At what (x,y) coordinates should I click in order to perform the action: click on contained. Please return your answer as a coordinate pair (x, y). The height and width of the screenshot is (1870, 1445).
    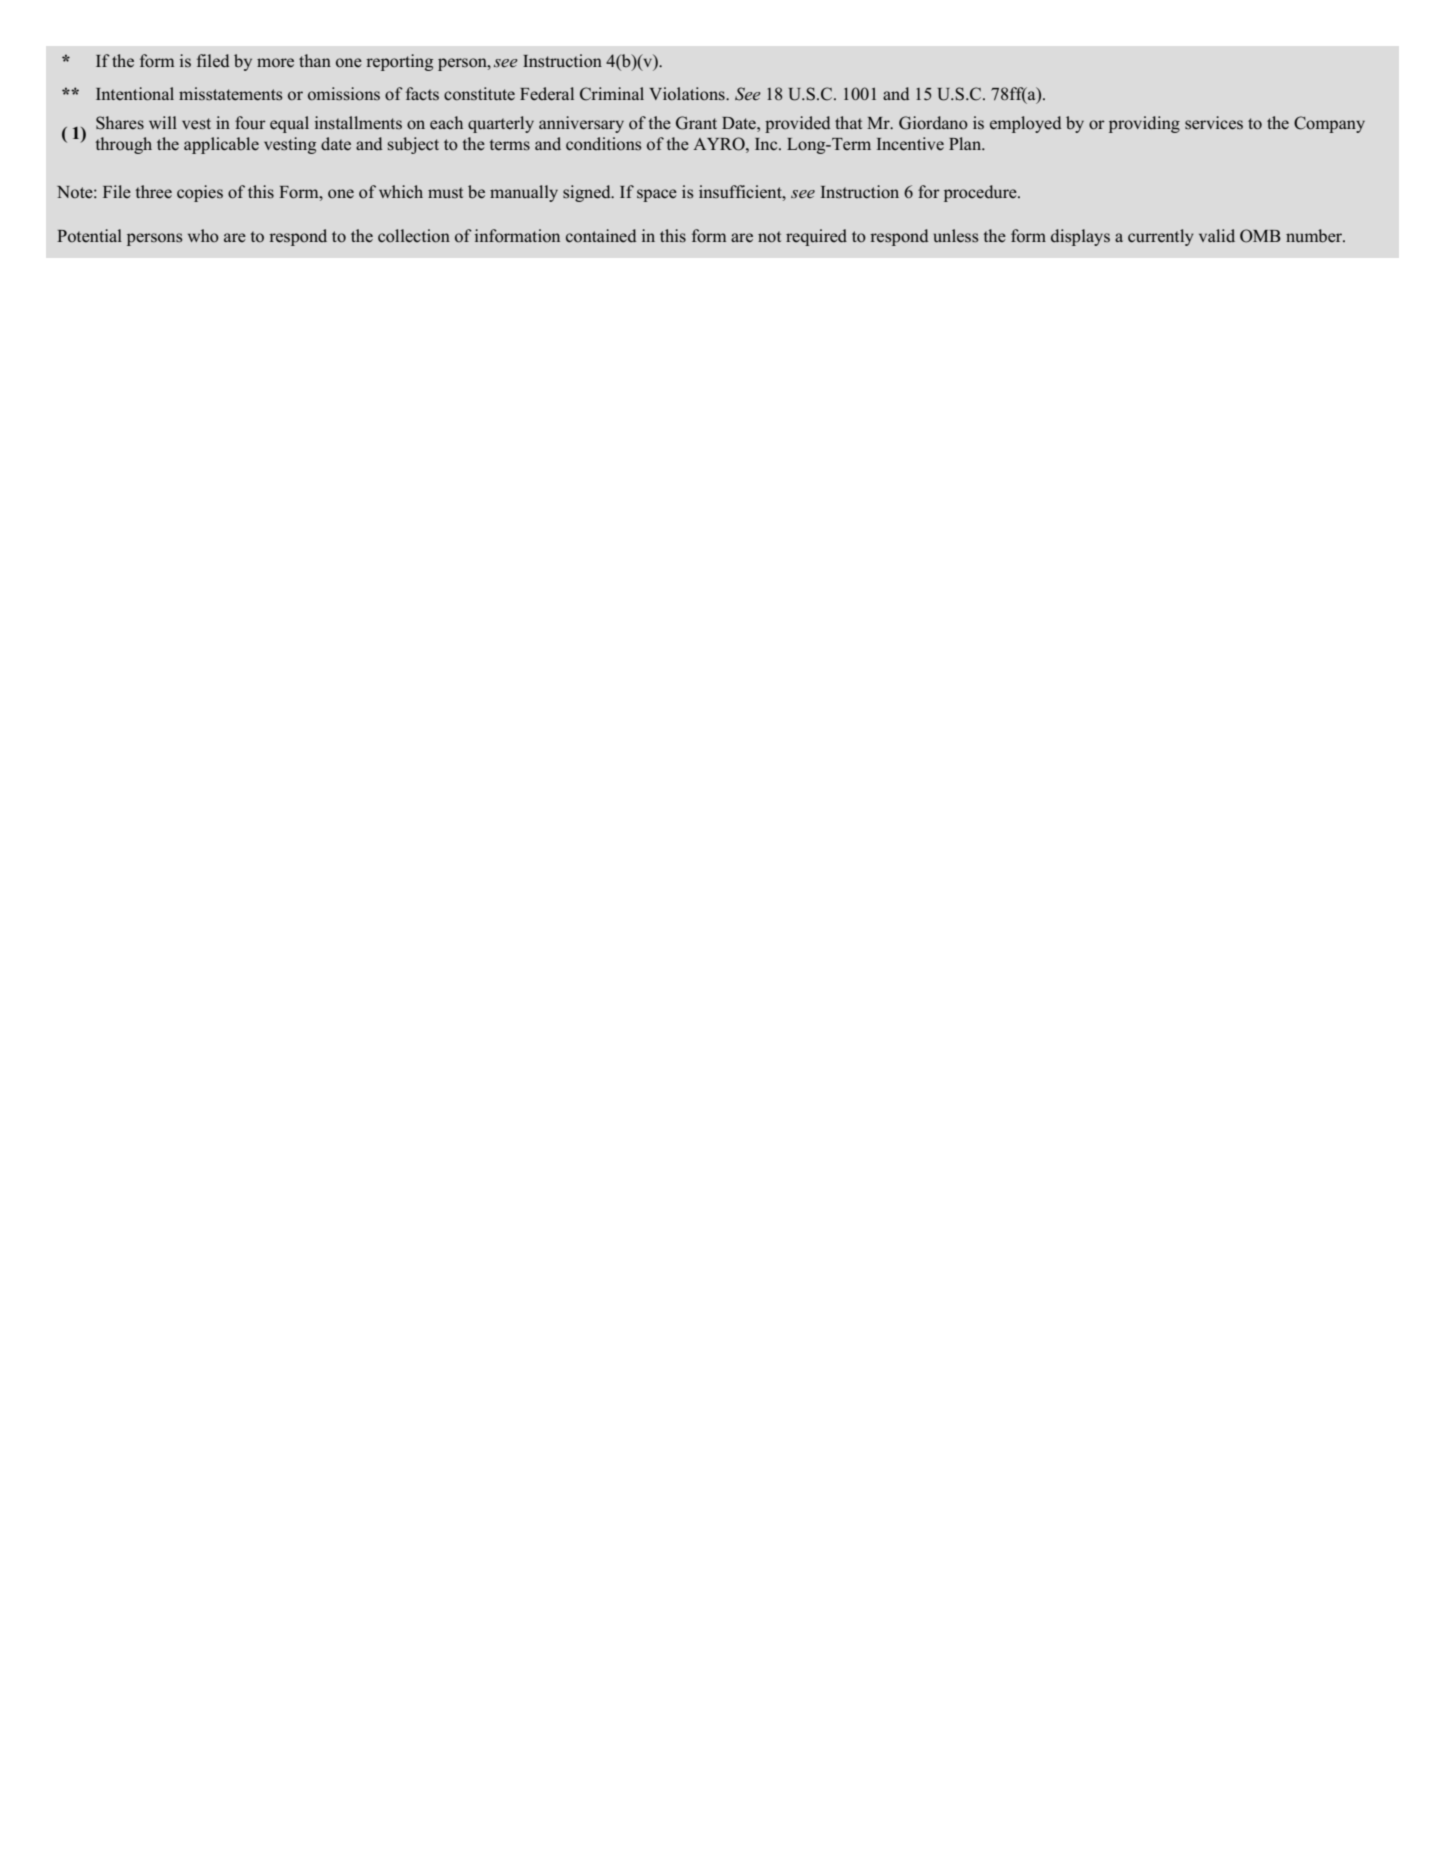
    Looking at the image, I should click on (601, 236).
